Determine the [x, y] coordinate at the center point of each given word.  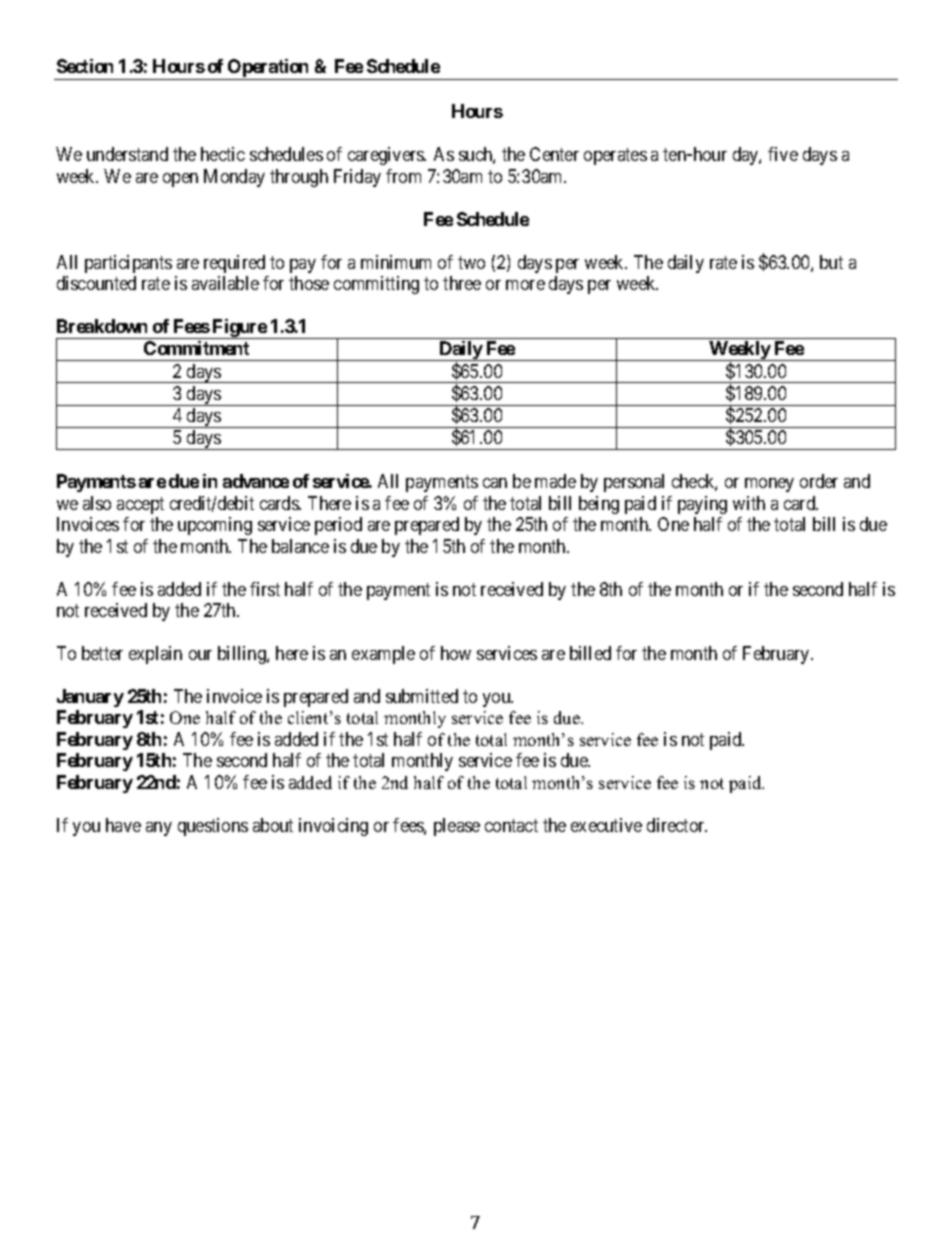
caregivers [386, 156]
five [783, 154]
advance [256, 481]
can [495, 483]
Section [85, 66]
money [769, 485]
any [159, 829]
